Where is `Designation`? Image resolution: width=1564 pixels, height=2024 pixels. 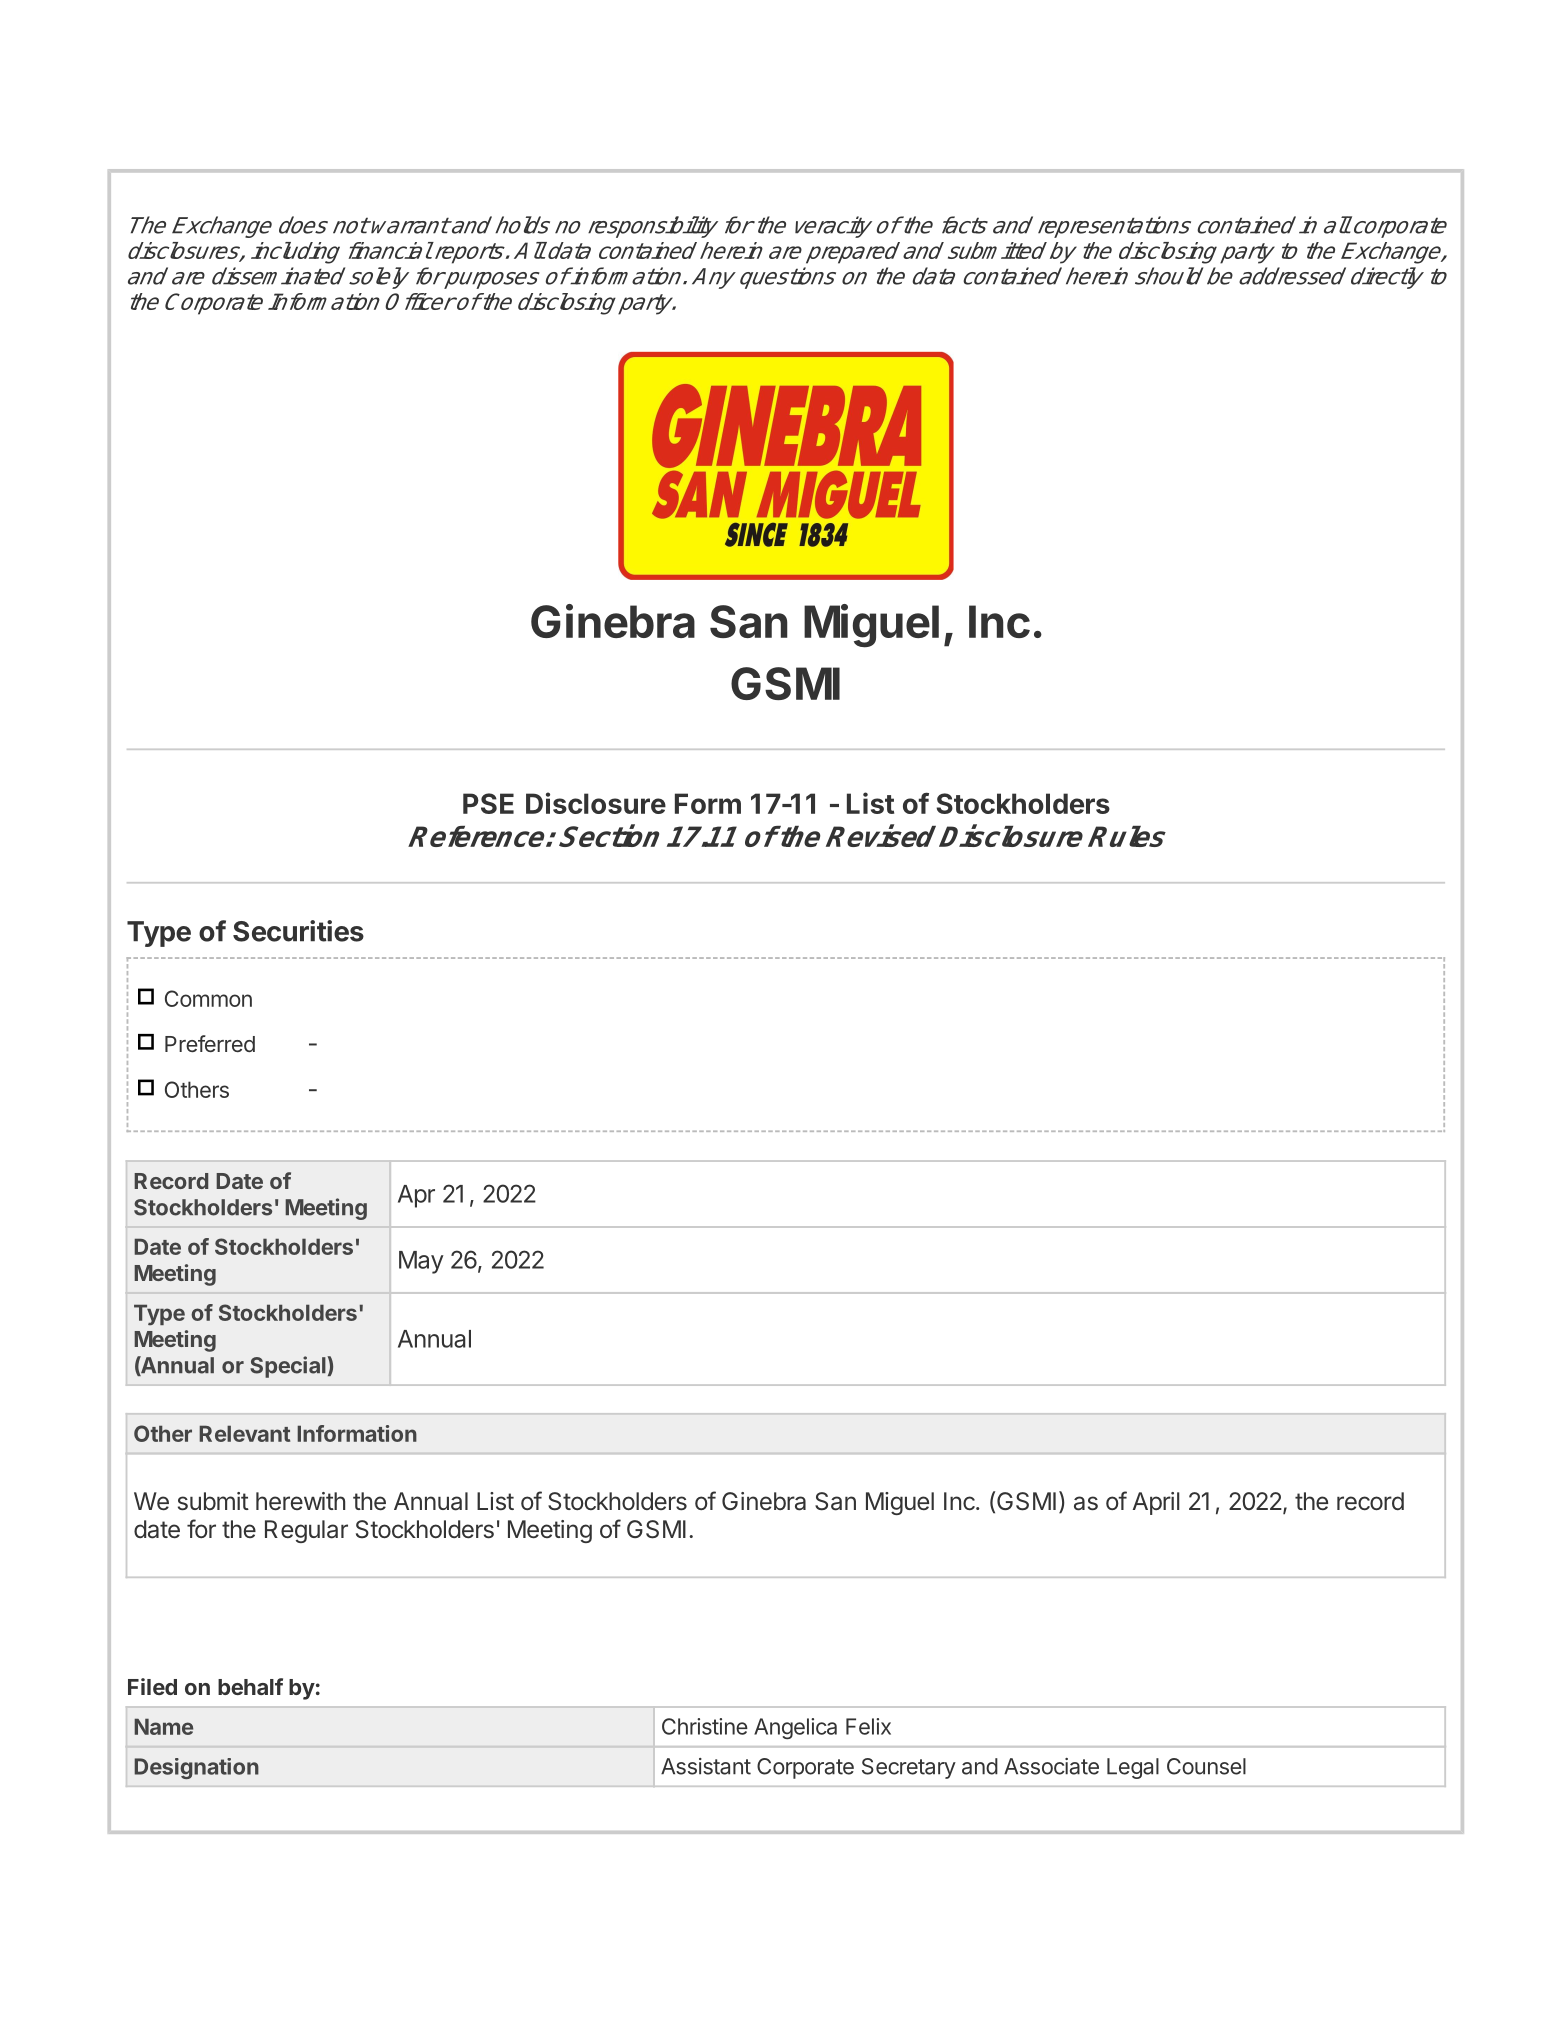 Designation is located at coordinates (196, 1768).
